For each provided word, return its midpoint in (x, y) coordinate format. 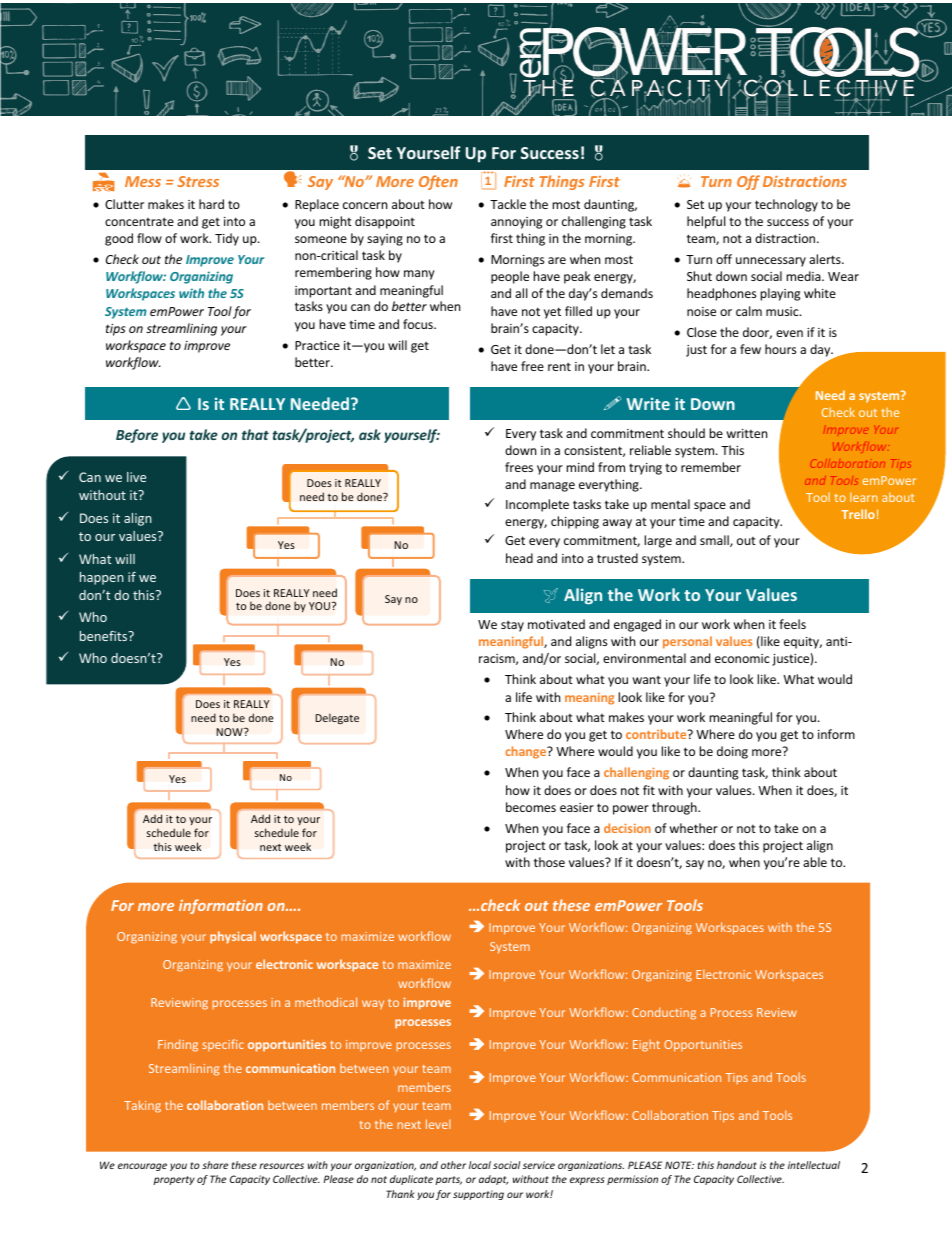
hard (211, 204)
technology (786, 205)
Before (137, 436)
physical (233, 937)
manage (552, 487)
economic (742, 658)
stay (512, 626)
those (549, 862)
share (215, 1165)
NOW (230, 732)
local (480, 1165)
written (746, 433)
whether (693, 828)
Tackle (508, 204)
